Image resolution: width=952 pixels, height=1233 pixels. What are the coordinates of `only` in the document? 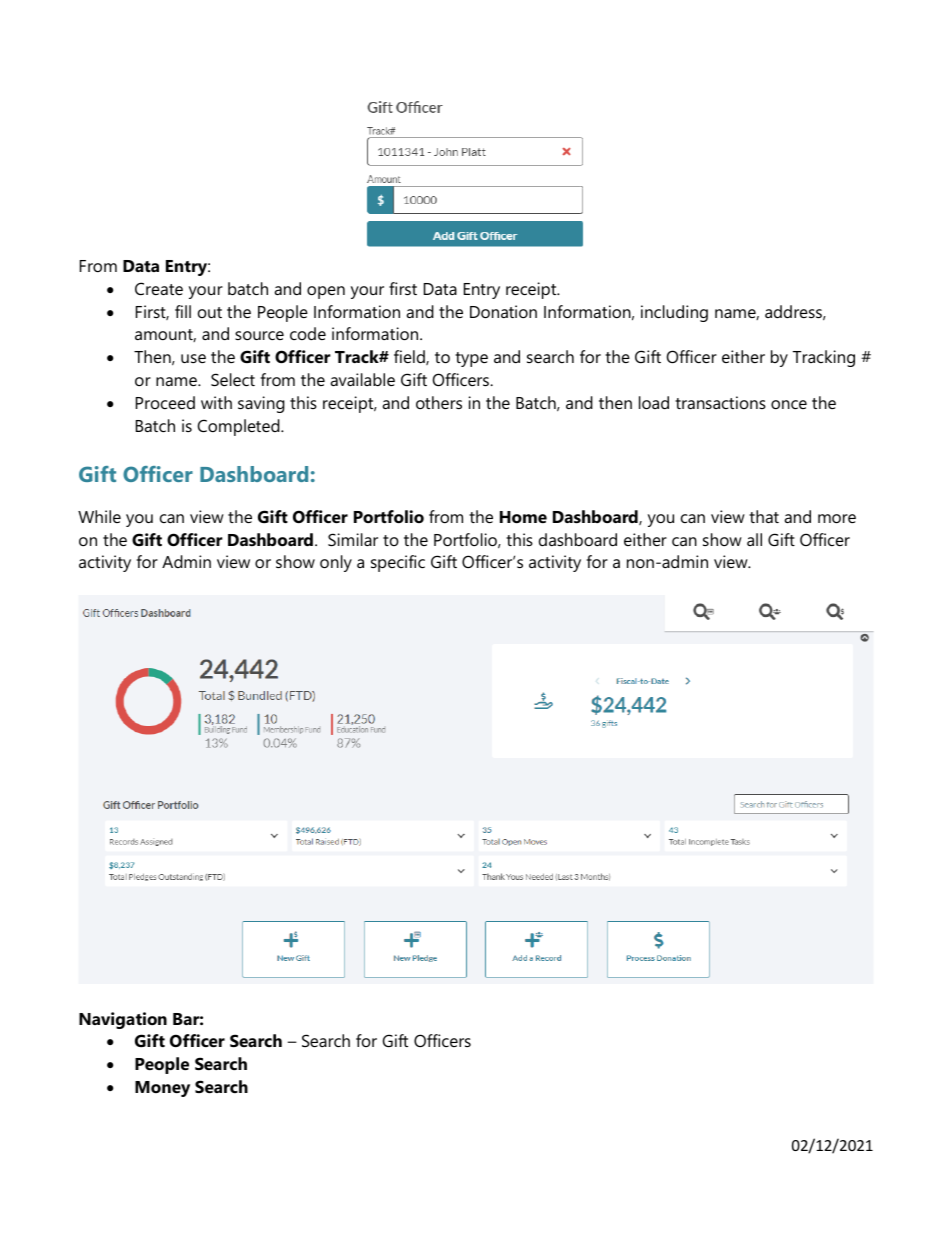 It's located at (336, 563).
